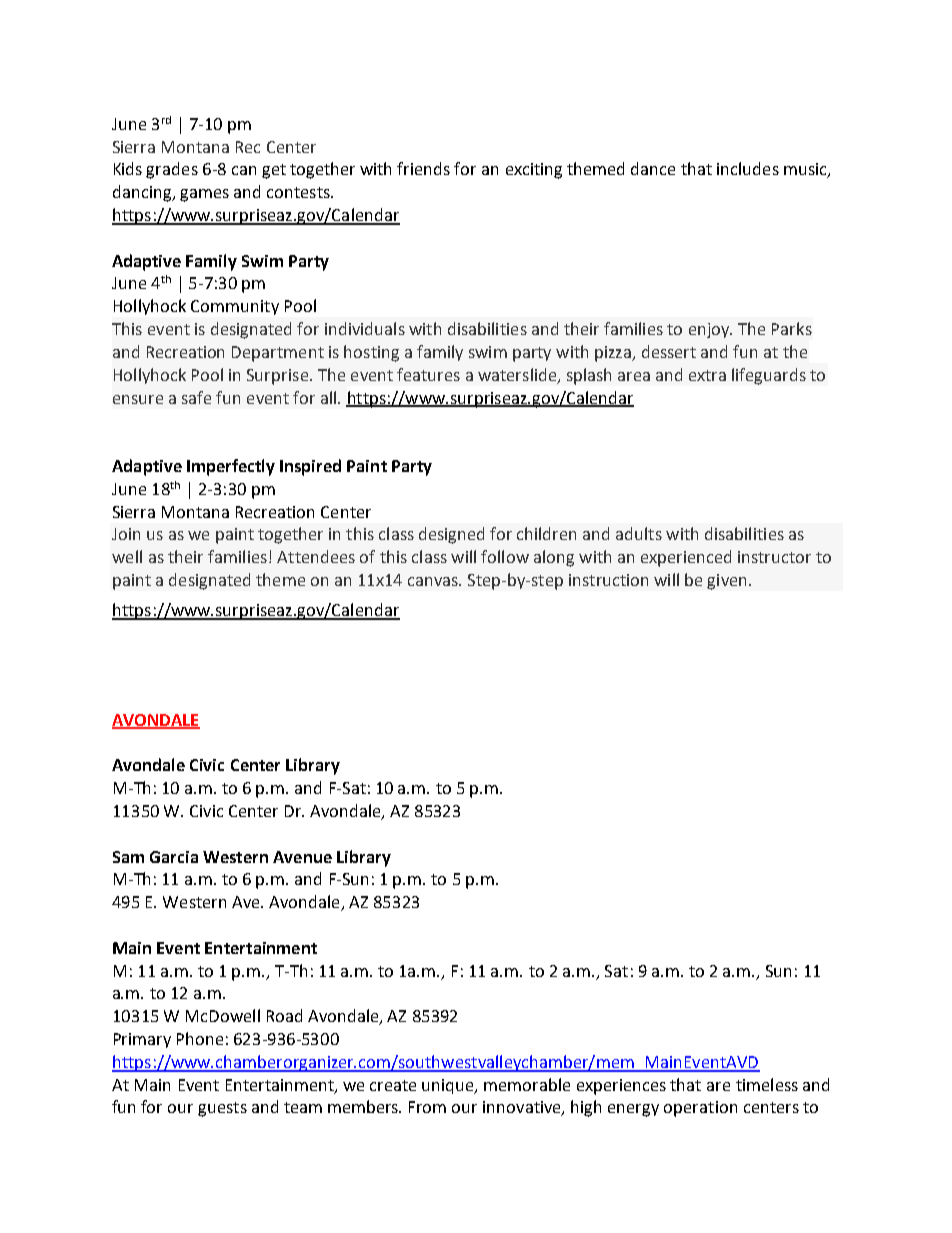 This screenshot has width=952, height=1233. I want to click on extra, so click(707, 375).
